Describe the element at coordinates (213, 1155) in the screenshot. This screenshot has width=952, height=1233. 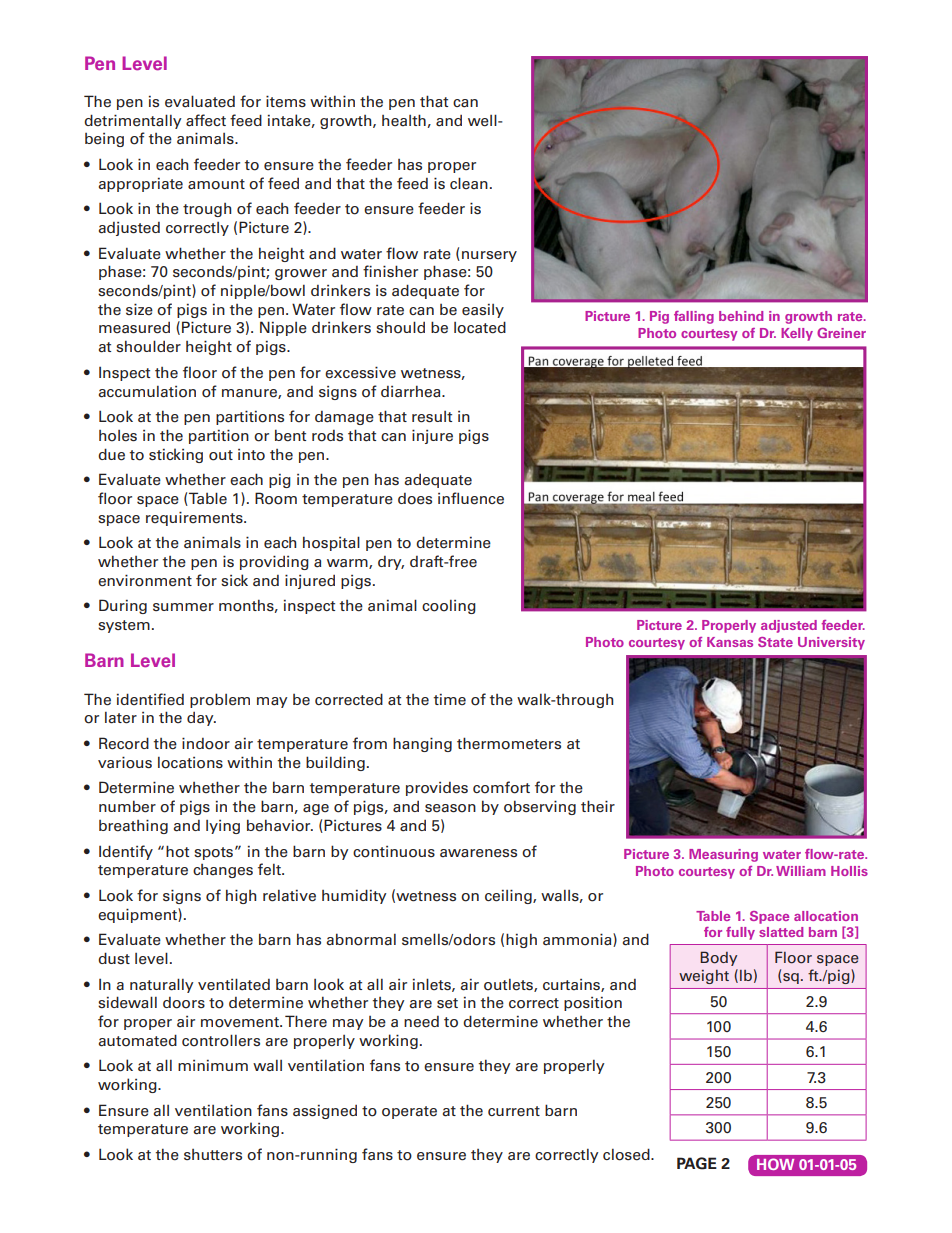
I see `shutters` at that location.
